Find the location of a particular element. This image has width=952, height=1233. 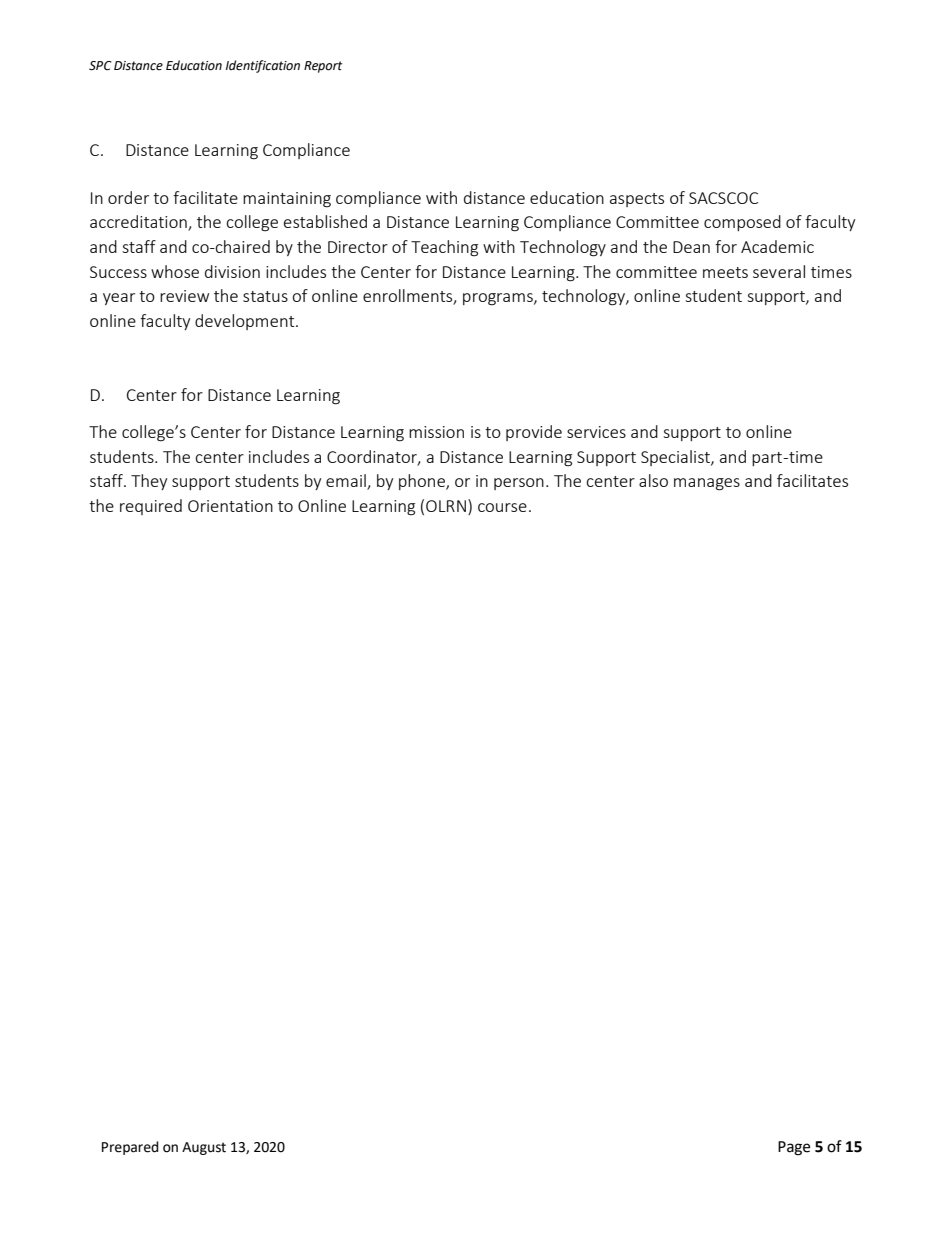

Page is located at coordinates (794, 1148).
